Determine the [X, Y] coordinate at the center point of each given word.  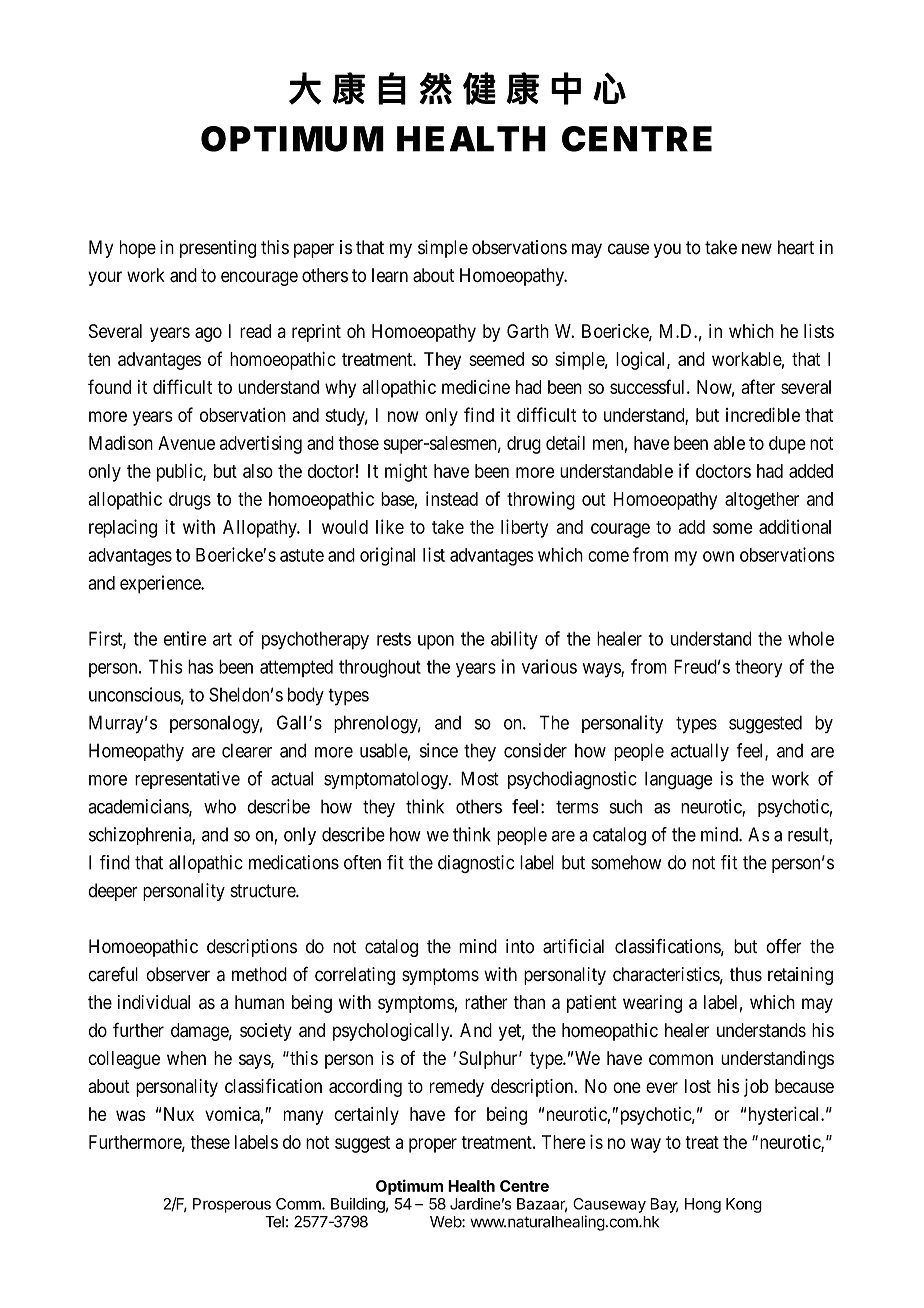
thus [746, 974]
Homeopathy [136, 752]
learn [390, 275]
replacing [123, 528]
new [757, 249]
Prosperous [232, 1205]
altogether [762, 501]
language [678, 780]
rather [486, 1002]
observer [178, 974]
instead [452, 498]
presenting [218, 249]
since [439, 750]
